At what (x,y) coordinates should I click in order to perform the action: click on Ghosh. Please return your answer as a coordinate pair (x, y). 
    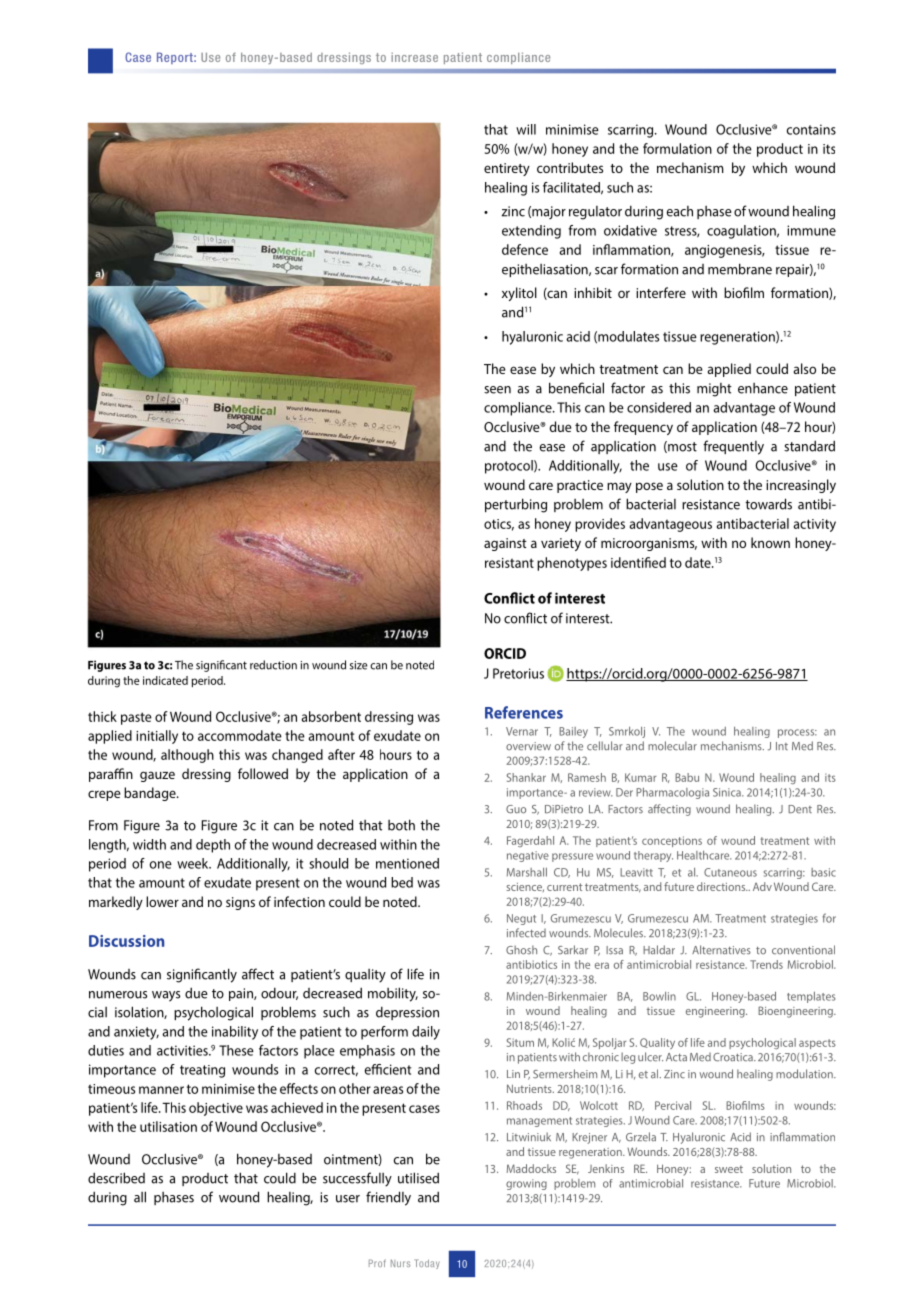
    Looking at the image, I should click on (521, 950).
